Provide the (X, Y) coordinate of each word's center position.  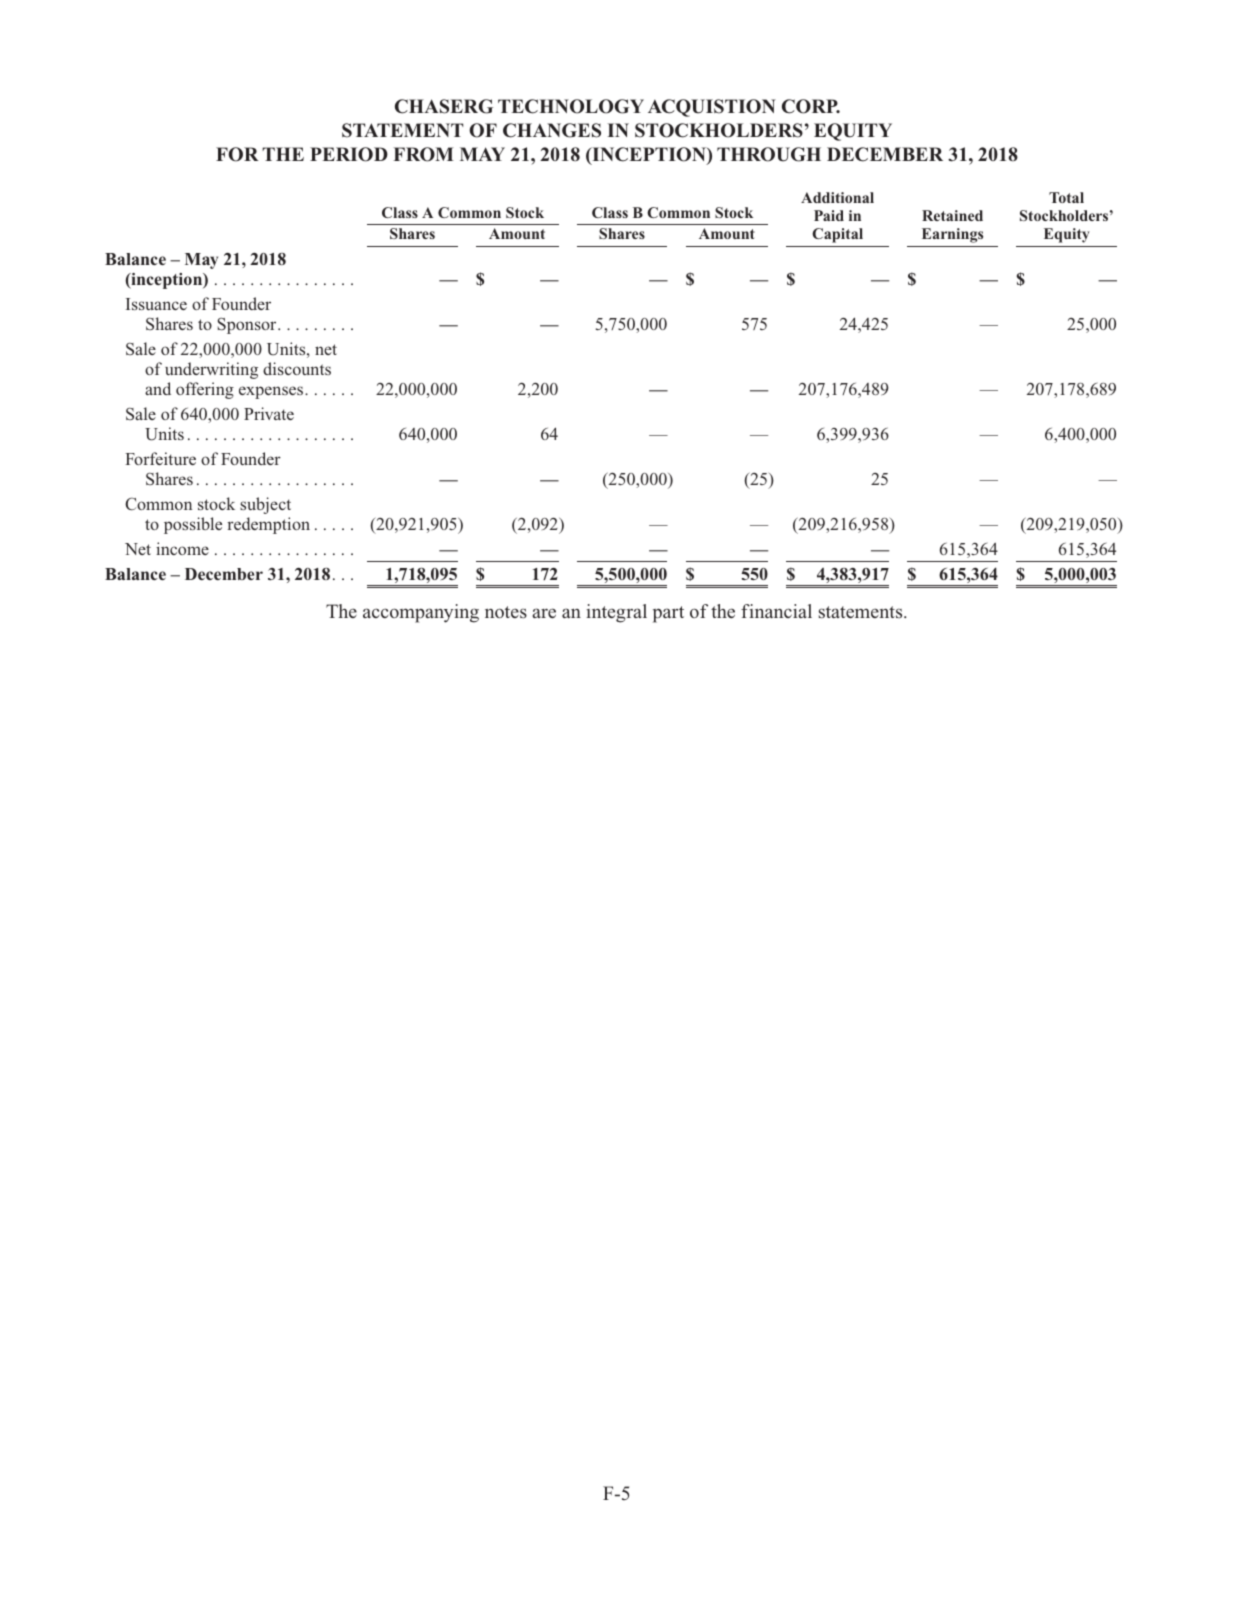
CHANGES (552, 130)
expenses (272, 392)
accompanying (421, 613)
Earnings (952, 235)
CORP (811, 106)
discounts (297, 368)
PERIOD (349, 154)
